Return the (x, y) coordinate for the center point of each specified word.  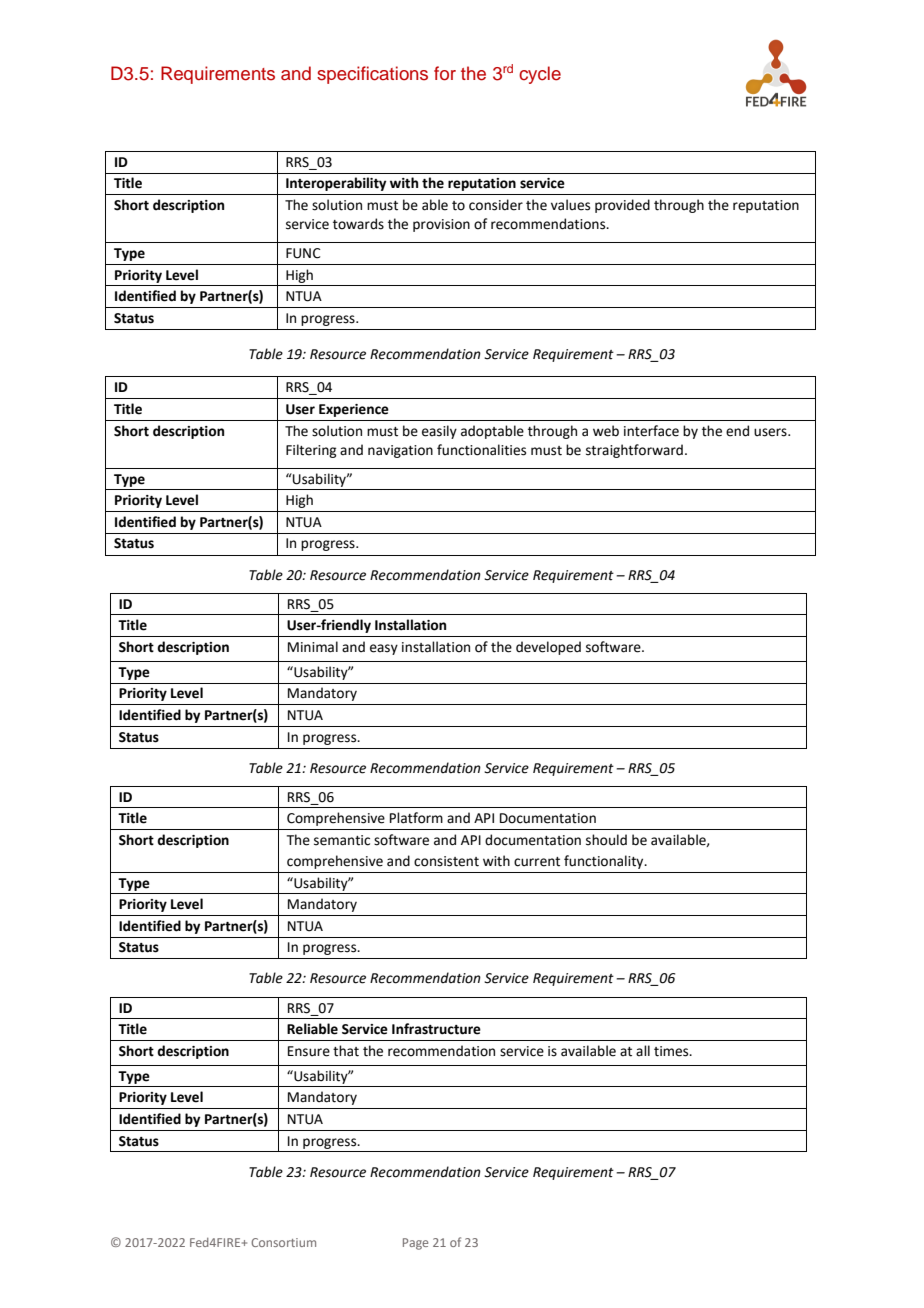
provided (622, 206)
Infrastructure (436, 1029)
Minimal (313, 647)
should (606, 840)
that (346, 1051)
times (672, 1051)
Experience (354, 410)
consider (496, 205)
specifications (372, 75)
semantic (342, 840)
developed (548, 648)
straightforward (634, 451)
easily (439, 432)
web (606, 431)
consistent (446, 861)
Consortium (283, 1242)
